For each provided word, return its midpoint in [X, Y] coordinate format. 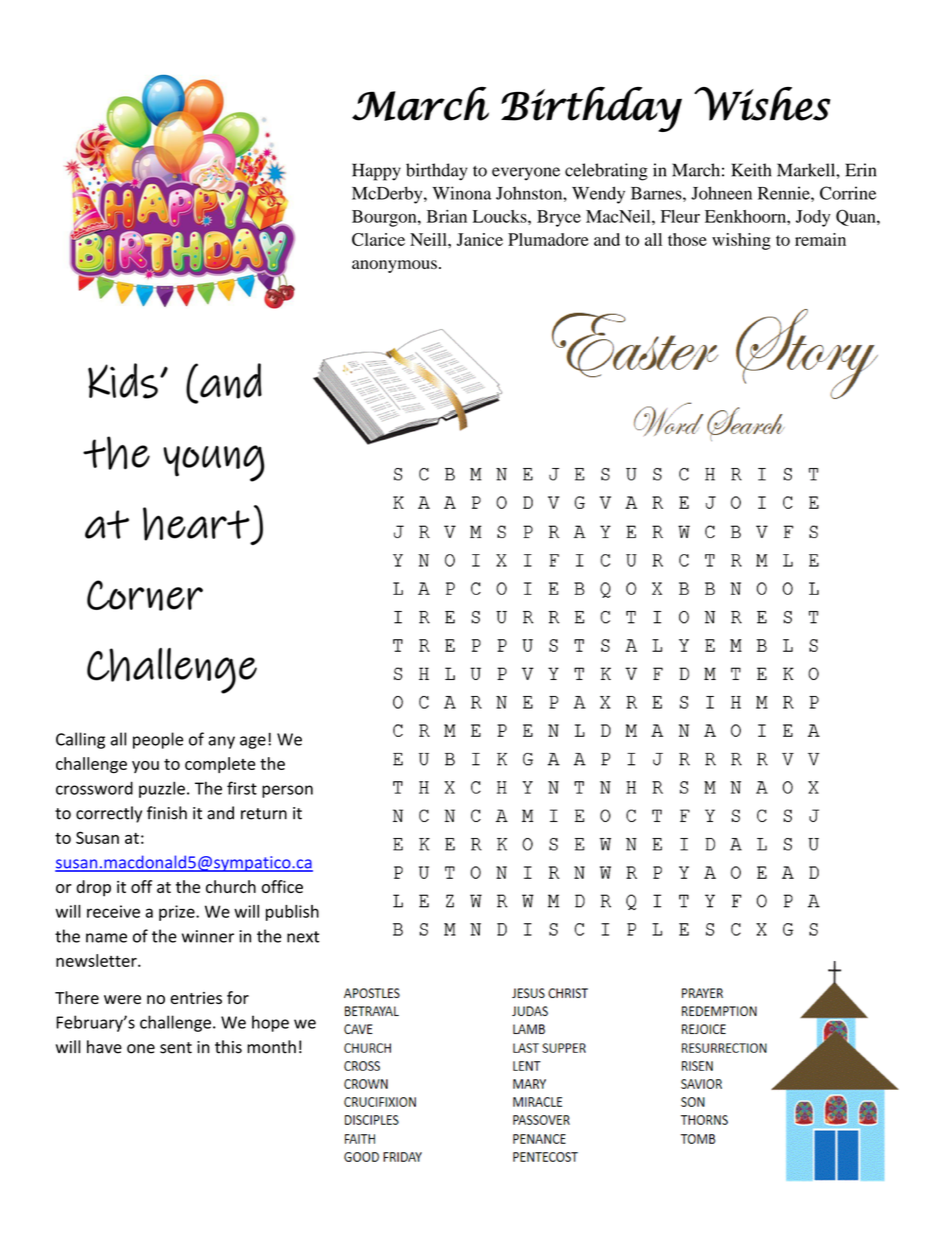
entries [196, 998]
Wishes [762, 104]
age [253, 742]
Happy [376, 172]
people [158, 740]
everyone [526, 174]
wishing [741, 241]
